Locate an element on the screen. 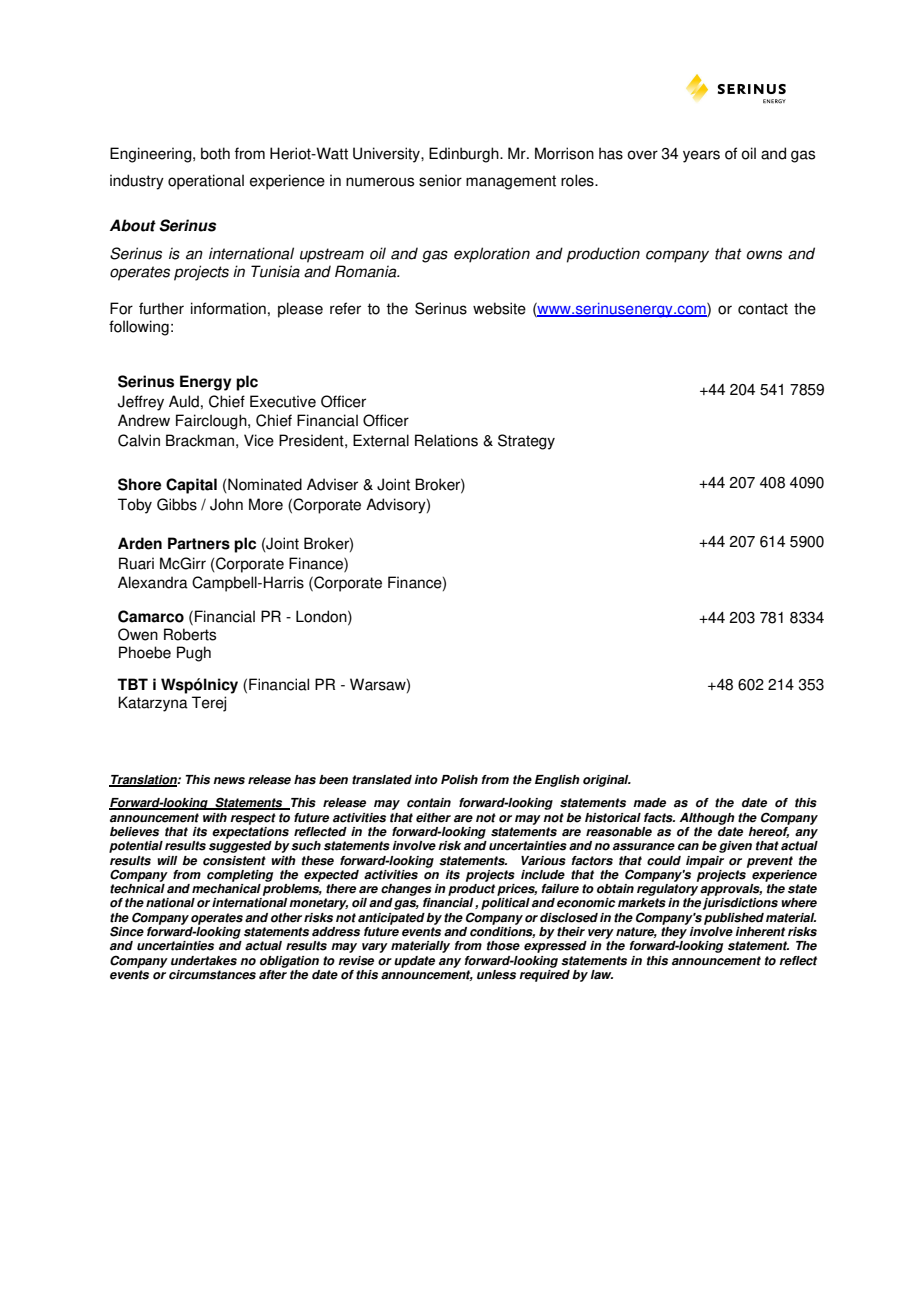 This screenshot has width=924, height=1308. Strategy is located at coordinates (526, 442).
